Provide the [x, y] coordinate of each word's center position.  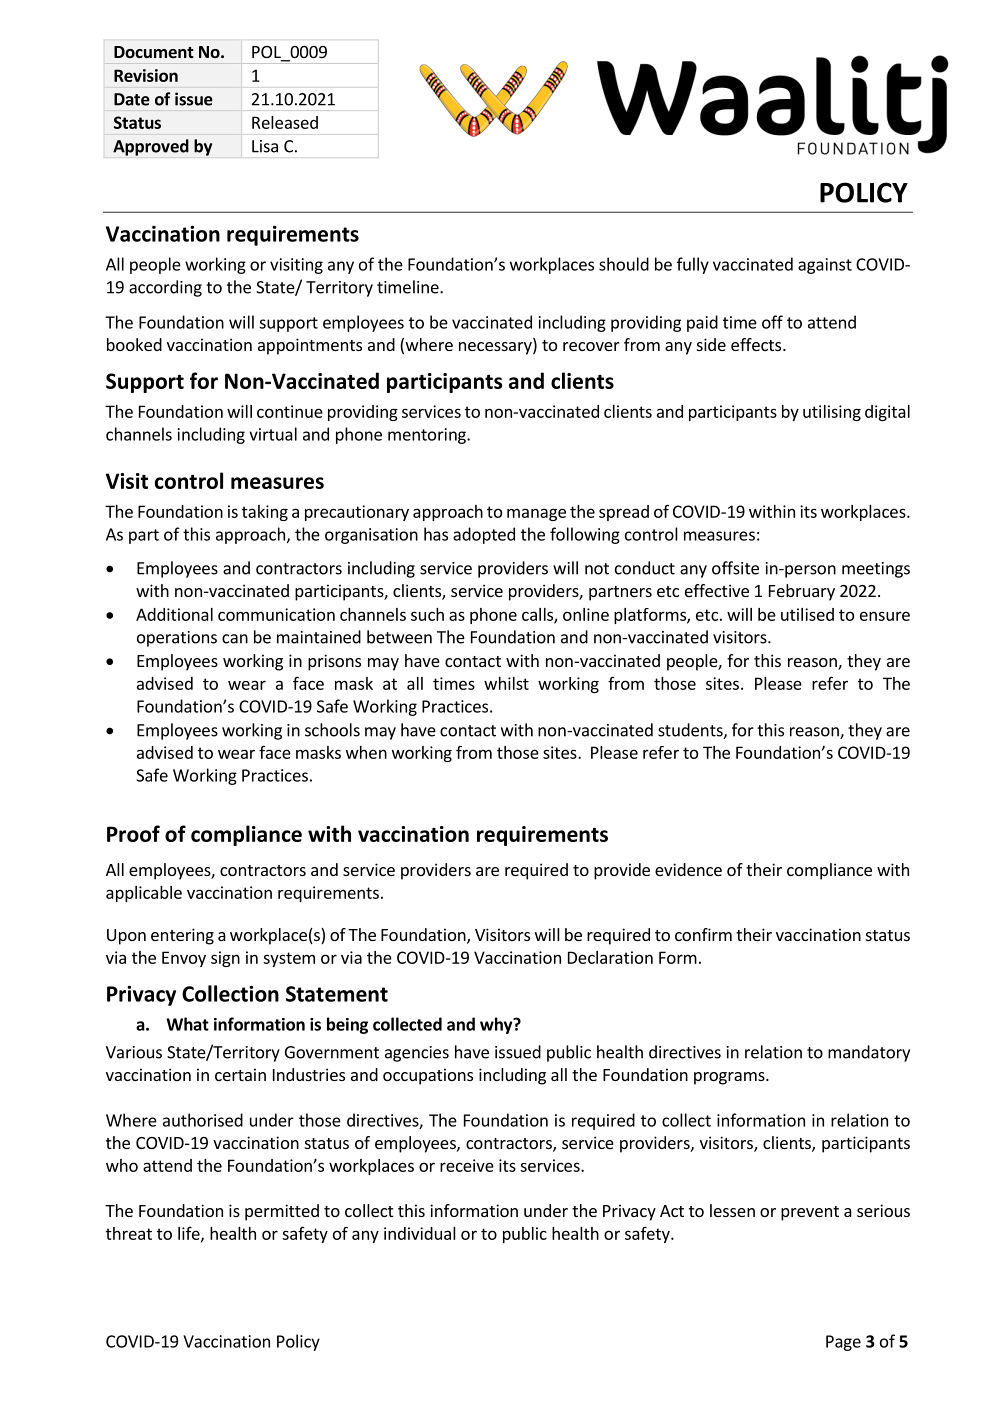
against [825, 266]
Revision [146, 75]
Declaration [610, 957]
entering [182, 936]
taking [265, 513]
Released [285, 122]
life [190, 1234]
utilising [832, 413]
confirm [703, 934]
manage [536, 514]
